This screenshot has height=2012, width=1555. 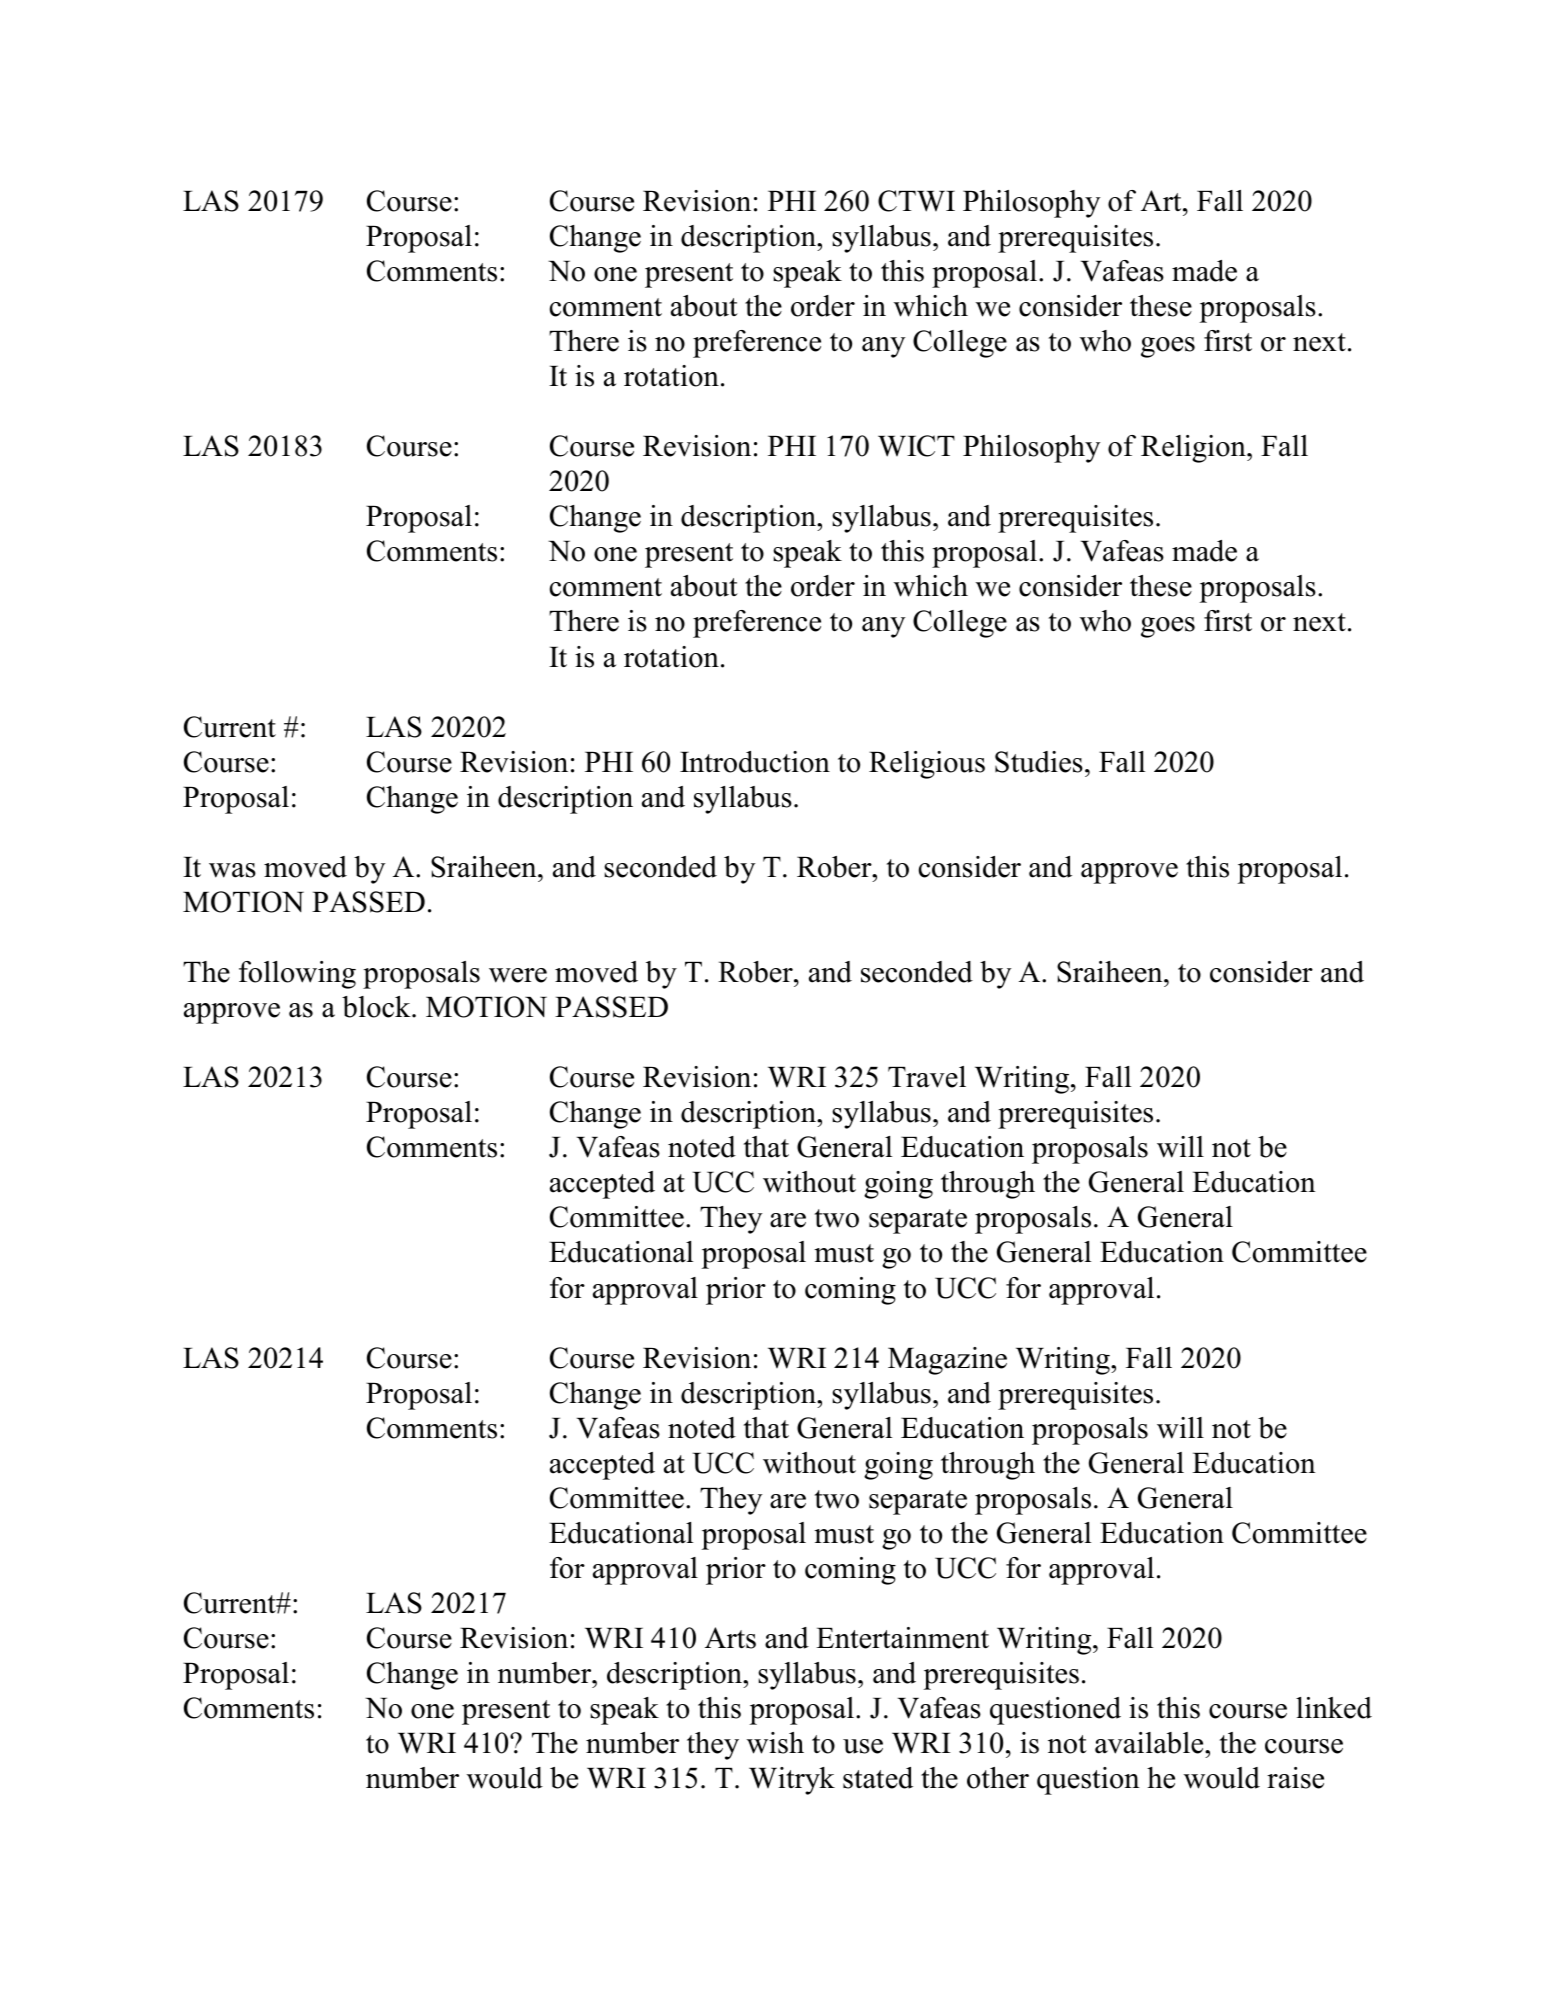 I want to click on Arts, so click(x=730, y=1638).
